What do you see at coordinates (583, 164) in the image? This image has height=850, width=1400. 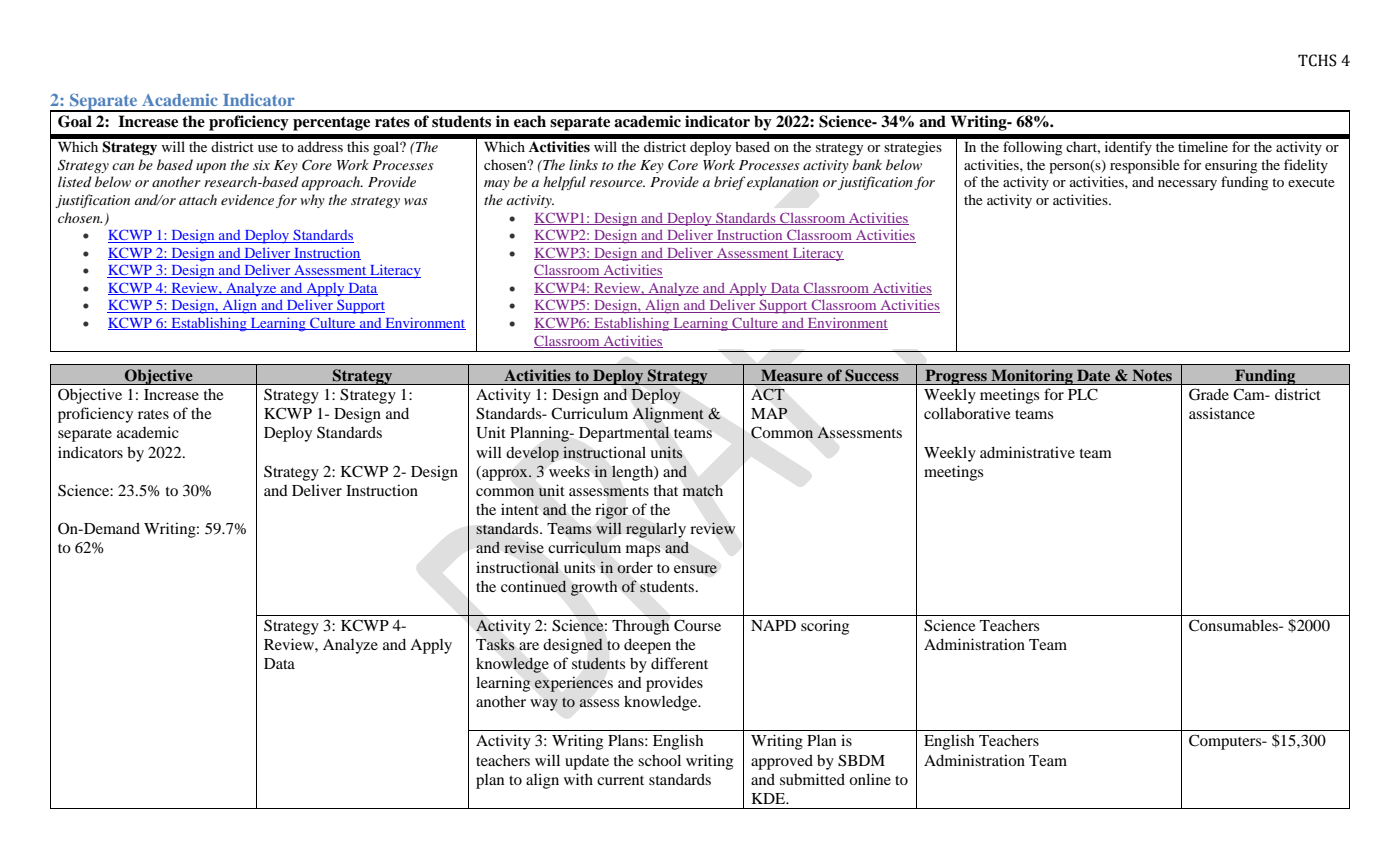 I see `links` at bounding box center [583, 164].
